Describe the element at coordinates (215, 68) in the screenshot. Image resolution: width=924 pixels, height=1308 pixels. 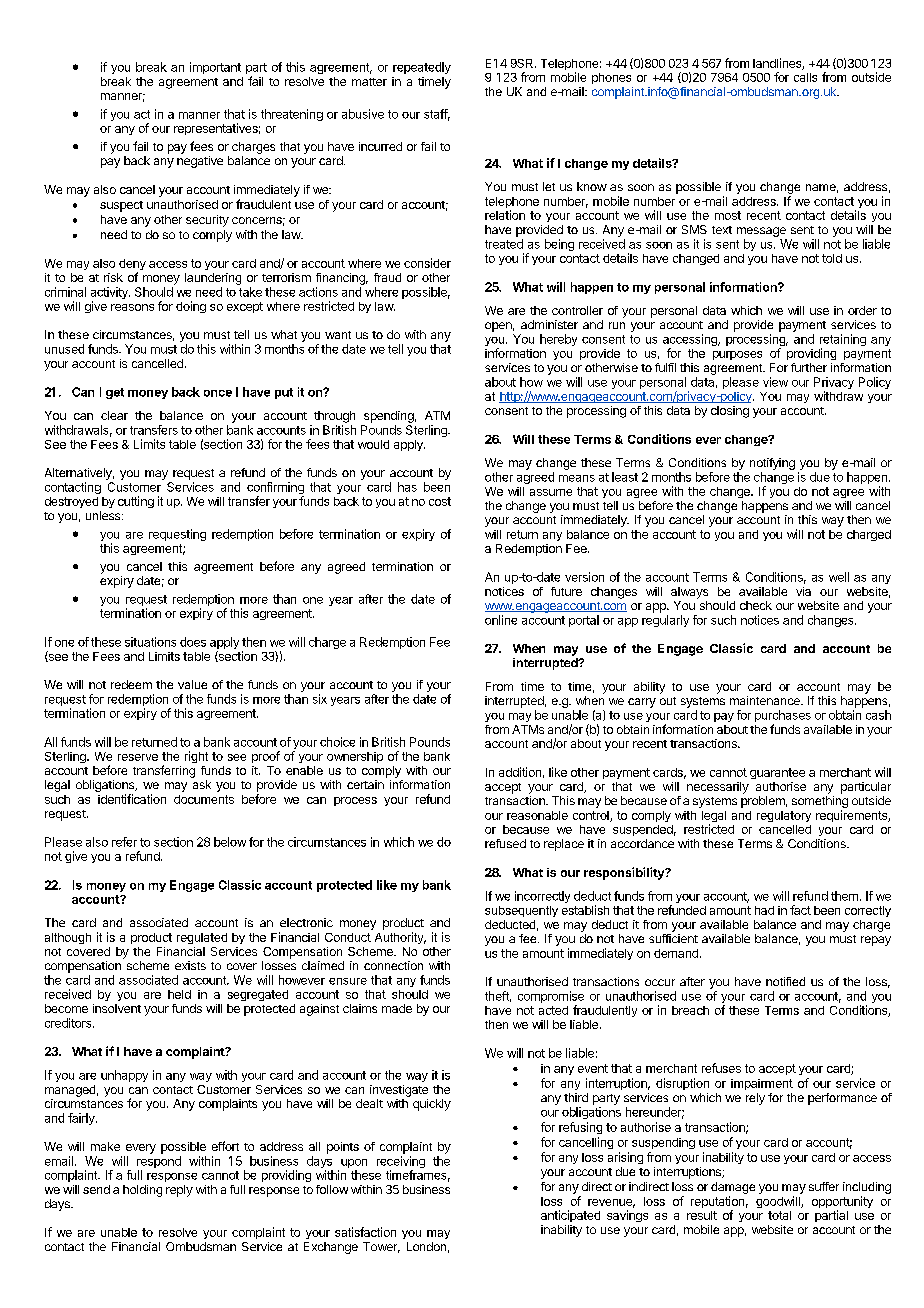
I see `important` at that location.
